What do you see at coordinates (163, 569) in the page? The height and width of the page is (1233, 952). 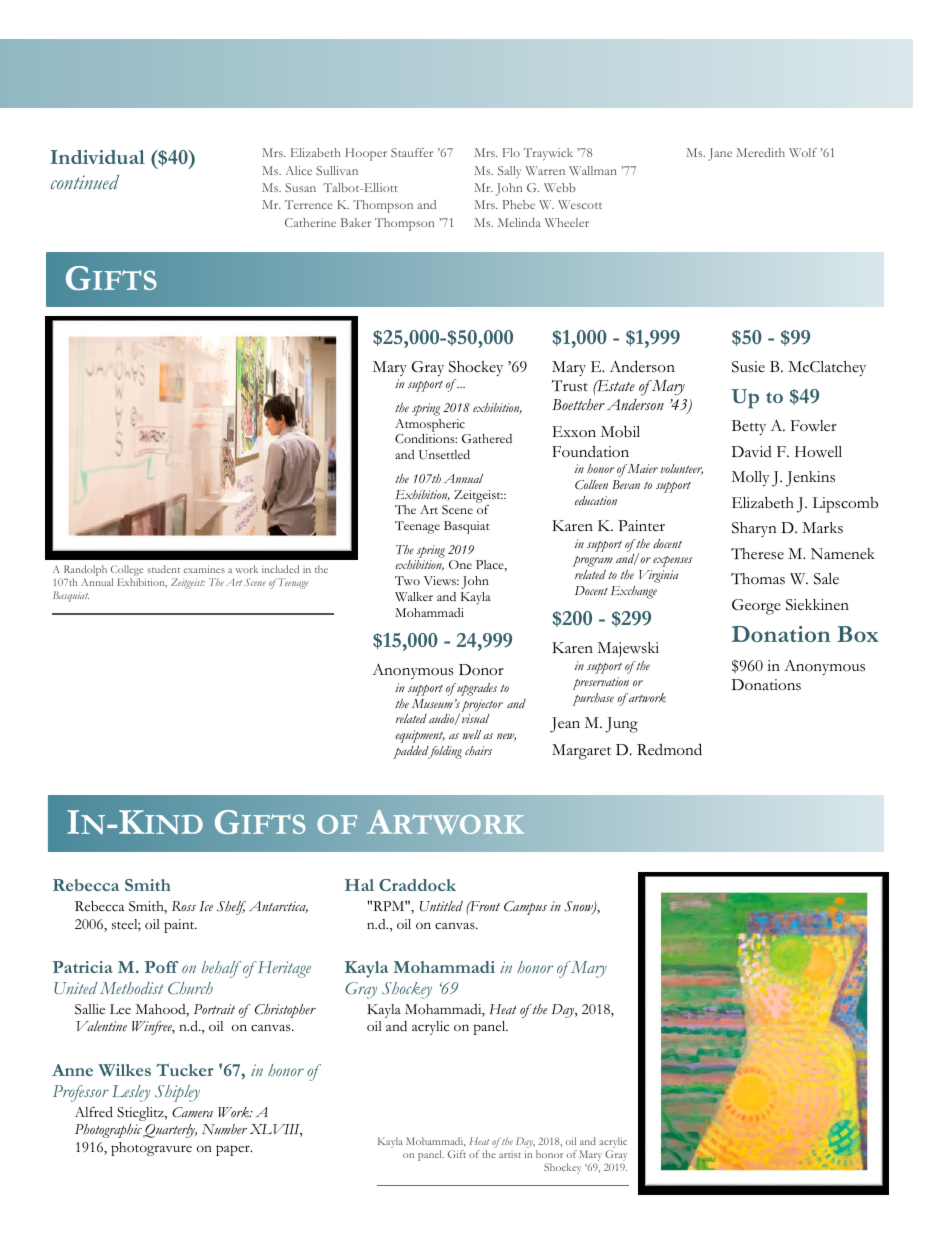 I see `student` at bounding box center [163, 569].
